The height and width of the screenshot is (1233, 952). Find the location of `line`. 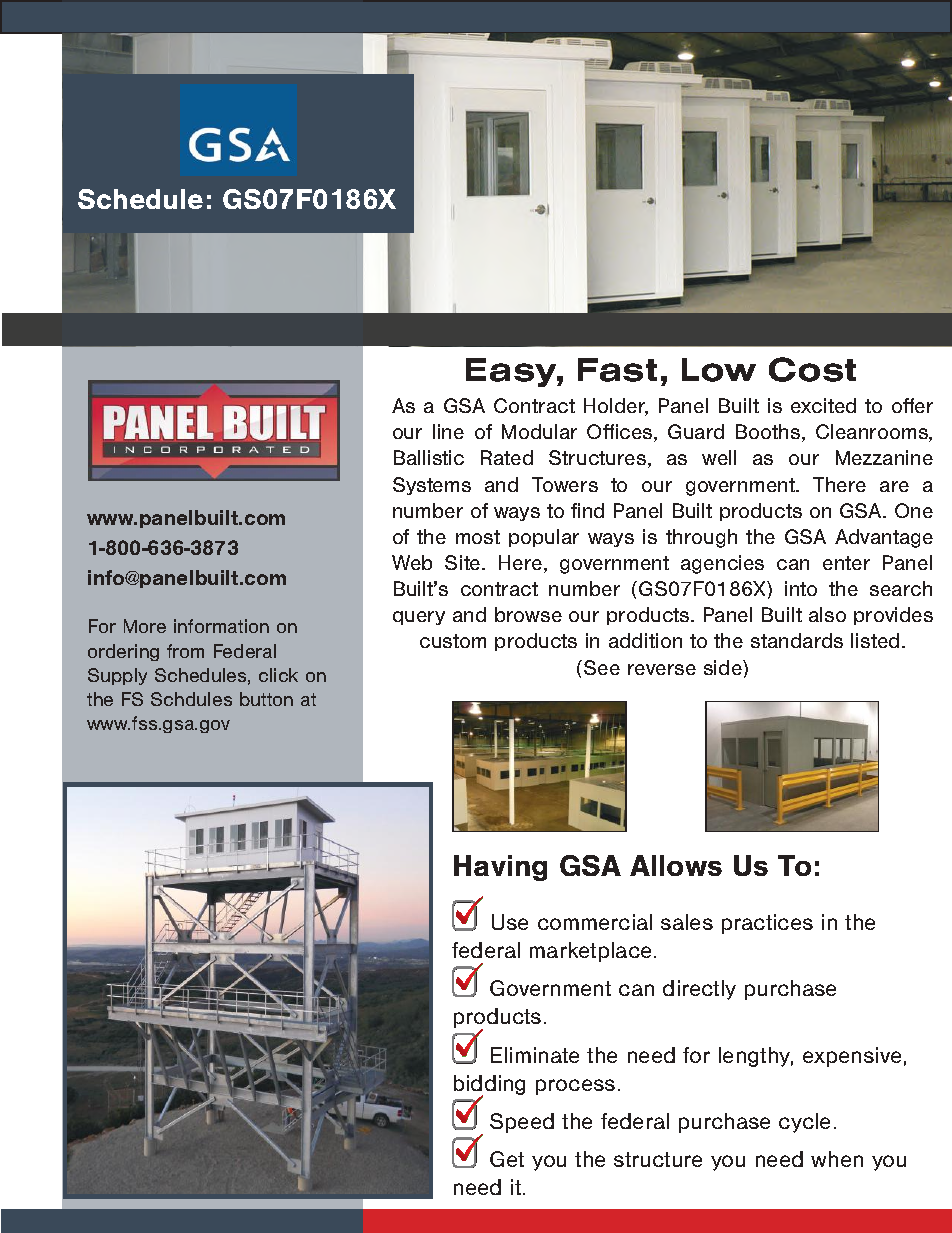

line is located at coordinates (448, 431).
